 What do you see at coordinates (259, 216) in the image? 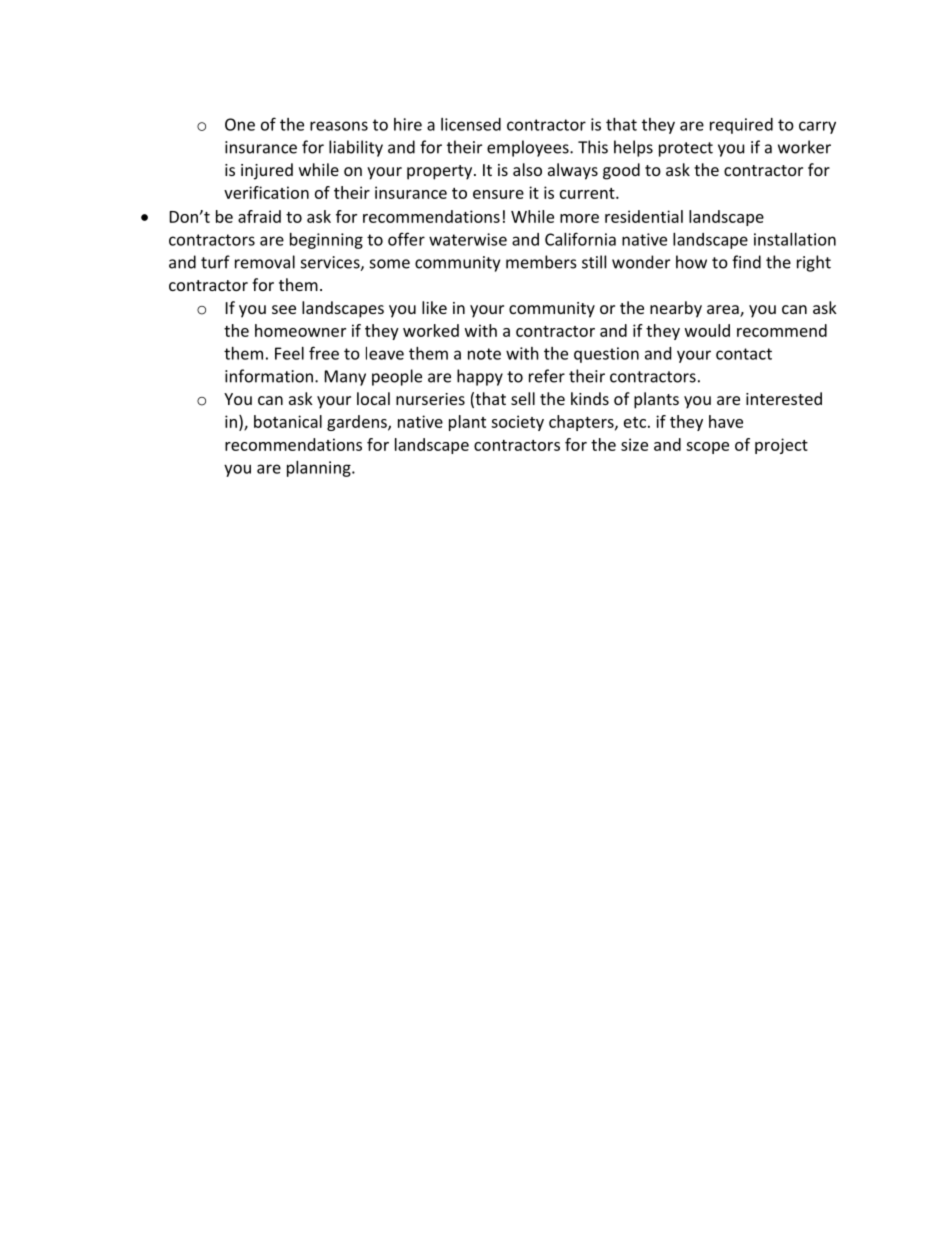
I see `afraid` at bounding box center [259, 216].
